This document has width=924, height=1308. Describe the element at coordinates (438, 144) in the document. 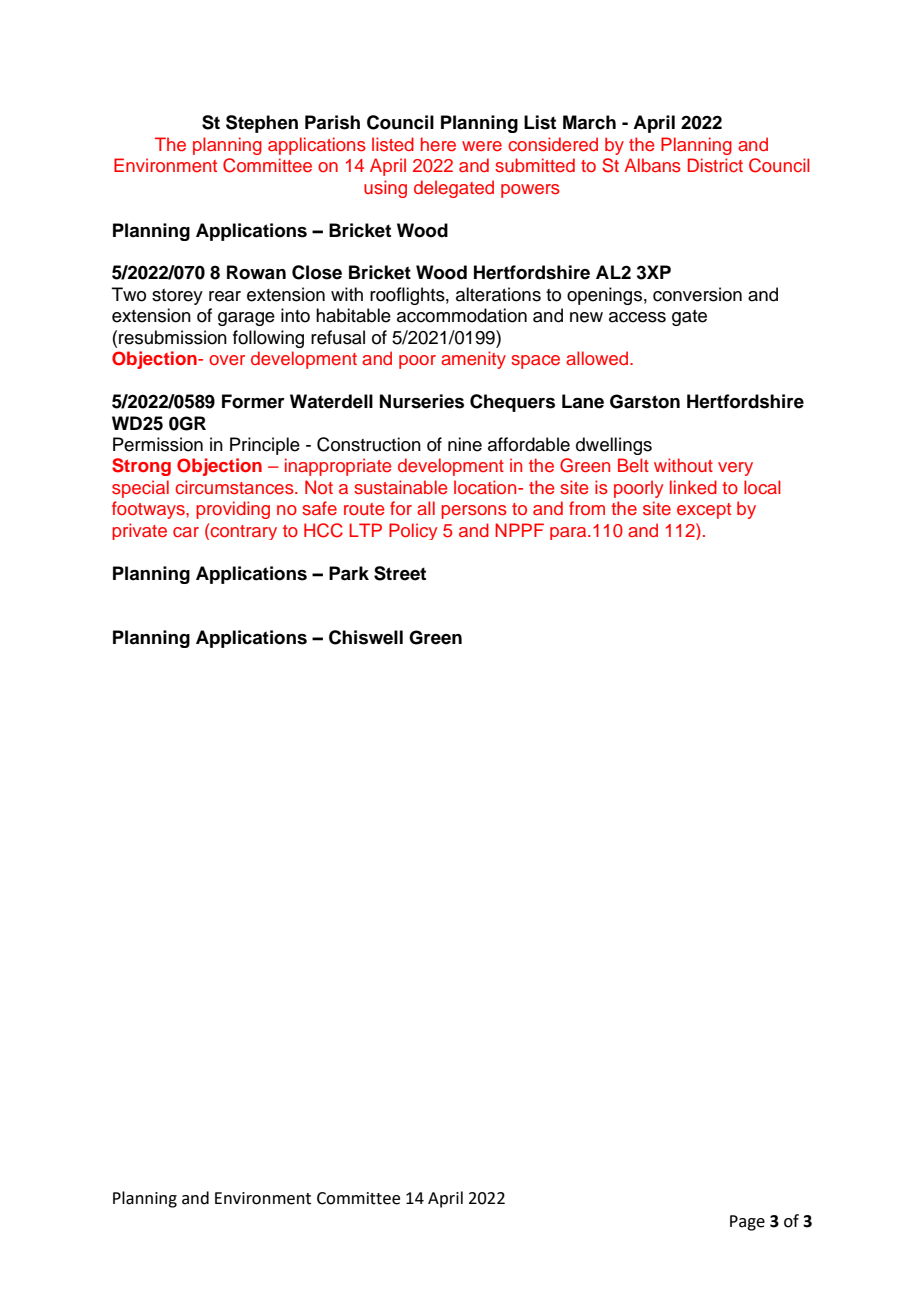

I see `here` at that location.
